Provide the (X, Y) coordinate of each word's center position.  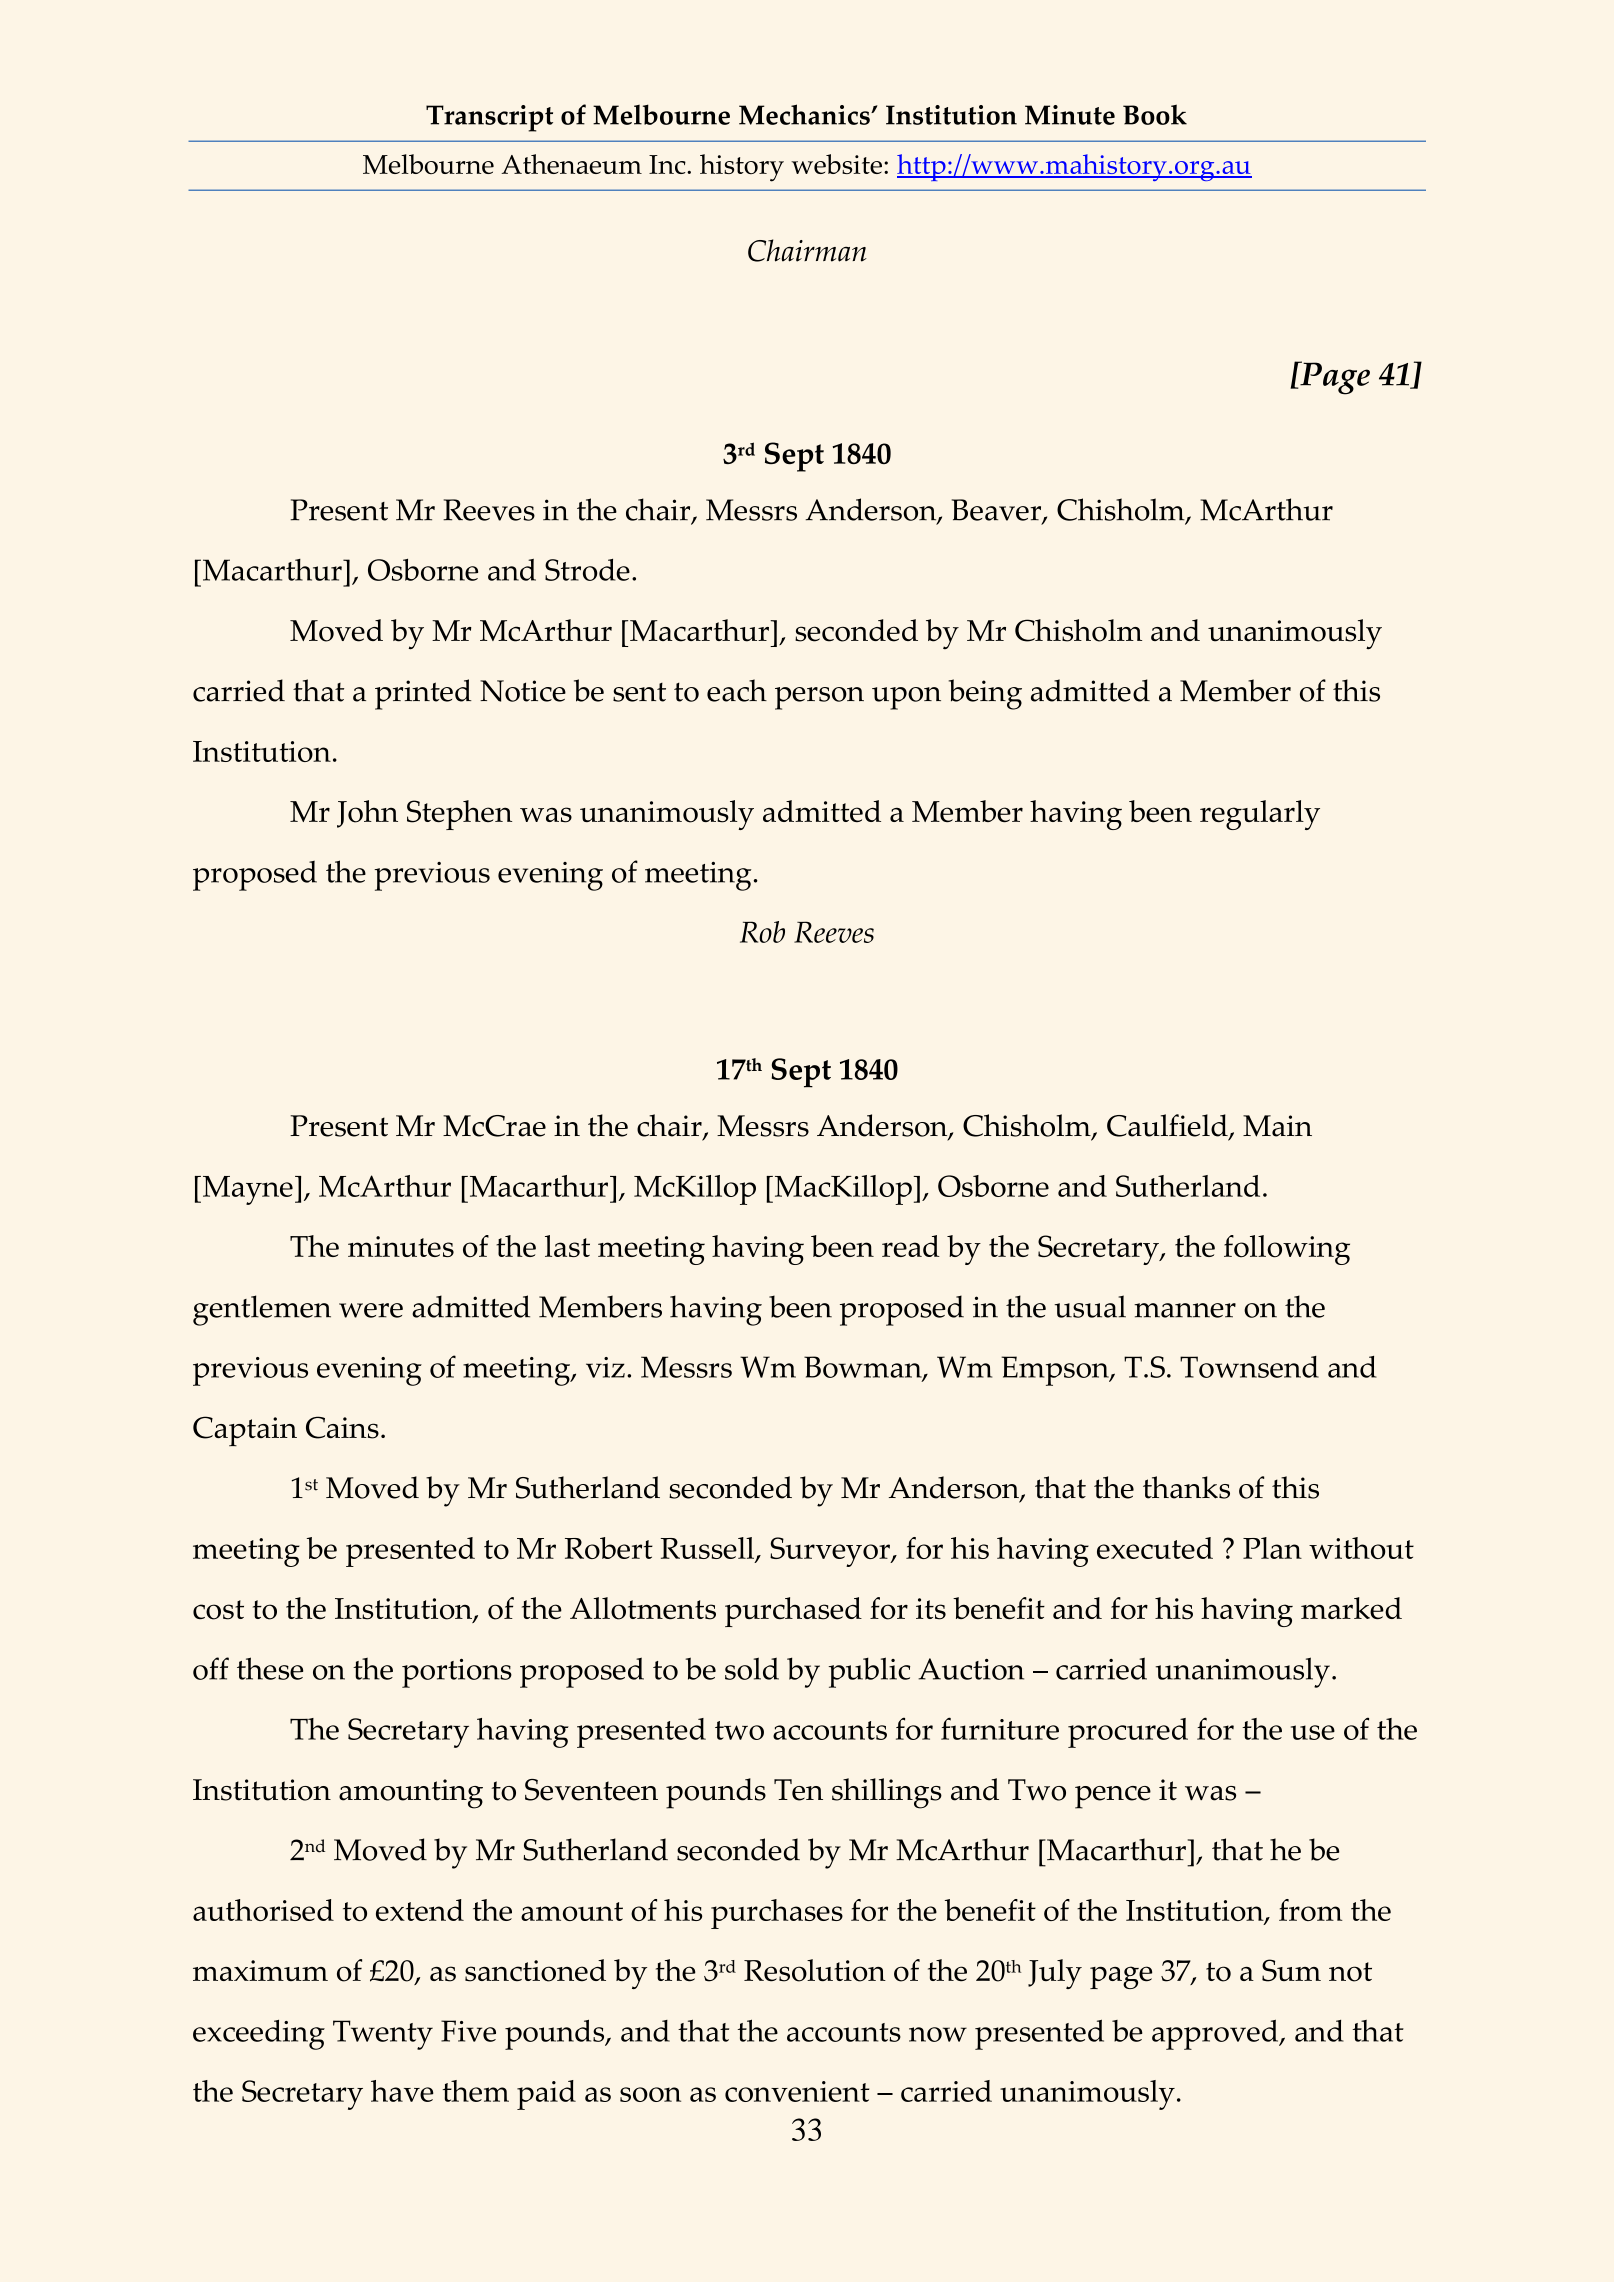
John (367, 814)
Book (1155, 114)
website (836, 164)
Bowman (864, 1368)
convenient (797, 2091)
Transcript (489, 118)
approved (1216, 2035)
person (819, 698)
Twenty (383, 2035)
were (371, 1310)
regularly (1260, 815)
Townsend (1249, 1367)
